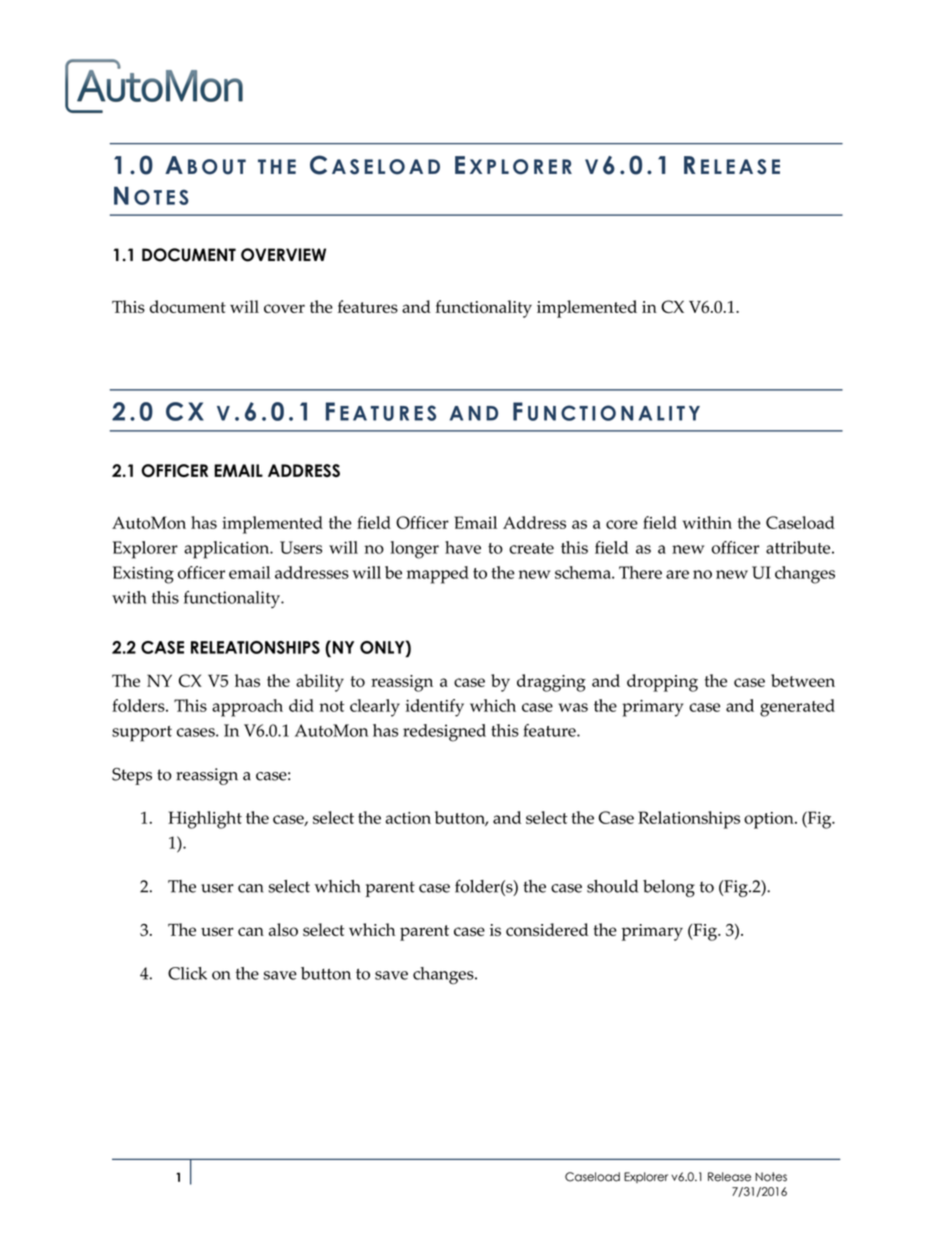  What do you see at coordinates (284, 309) in the page?
I see `cover` at bounding box center [284, 309].
